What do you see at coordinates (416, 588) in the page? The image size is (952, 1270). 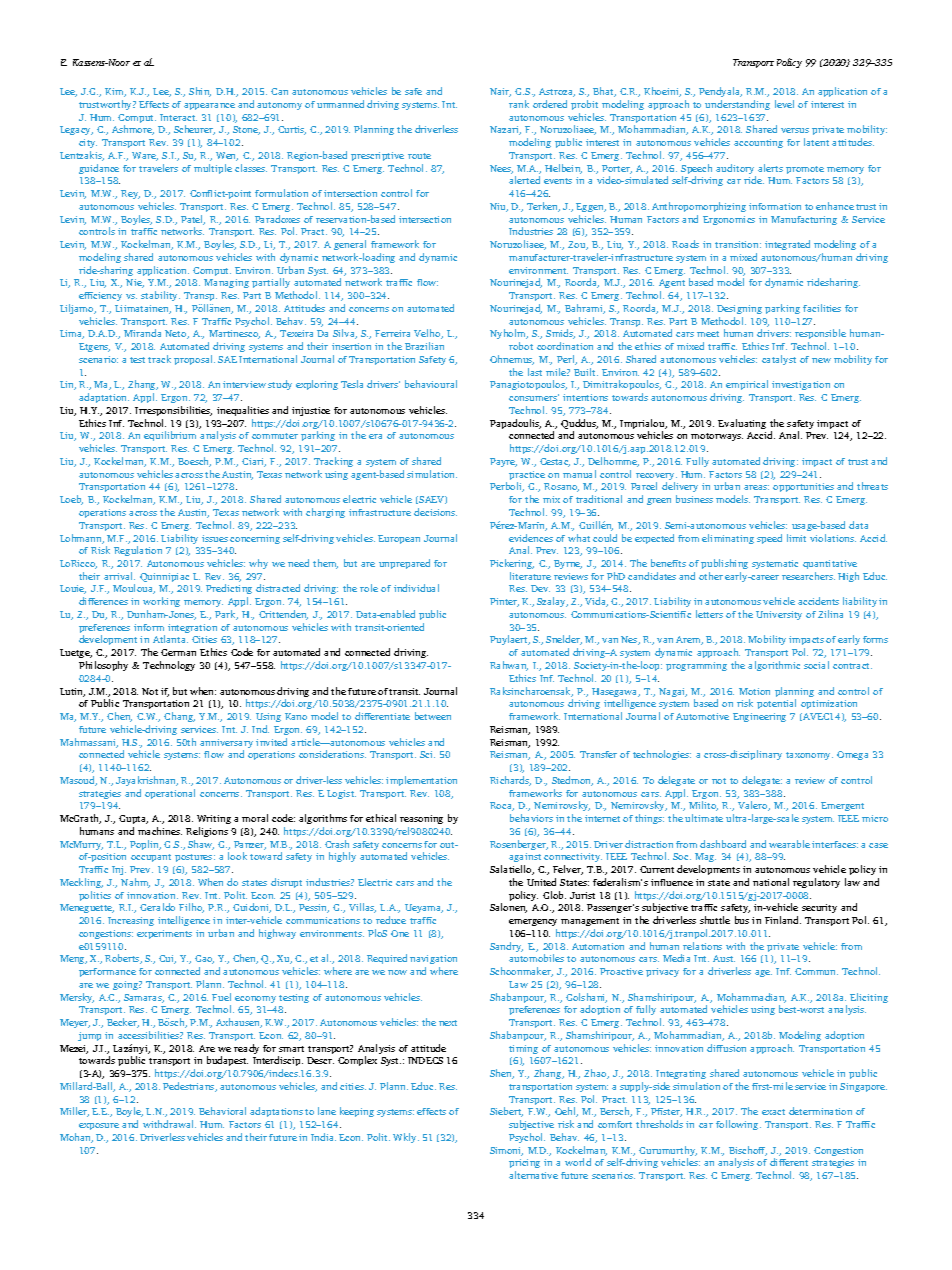 I see `individual` at bounding box center [416, 588].
